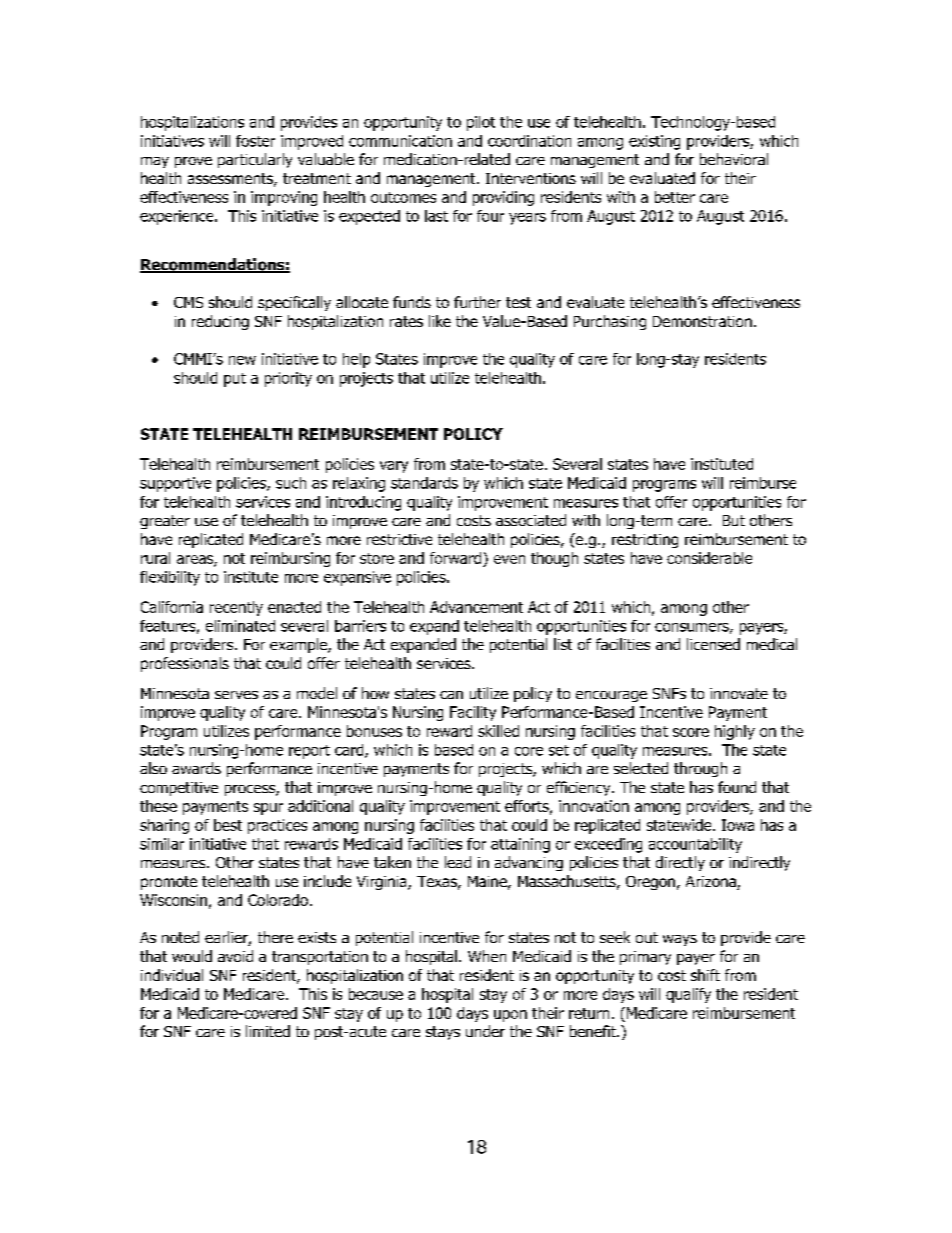 The width and height of the document is (952, 1233). What do you see at coordinates (688, 995) in the document?
I see `qualify` at bounding box center [688, 995].
